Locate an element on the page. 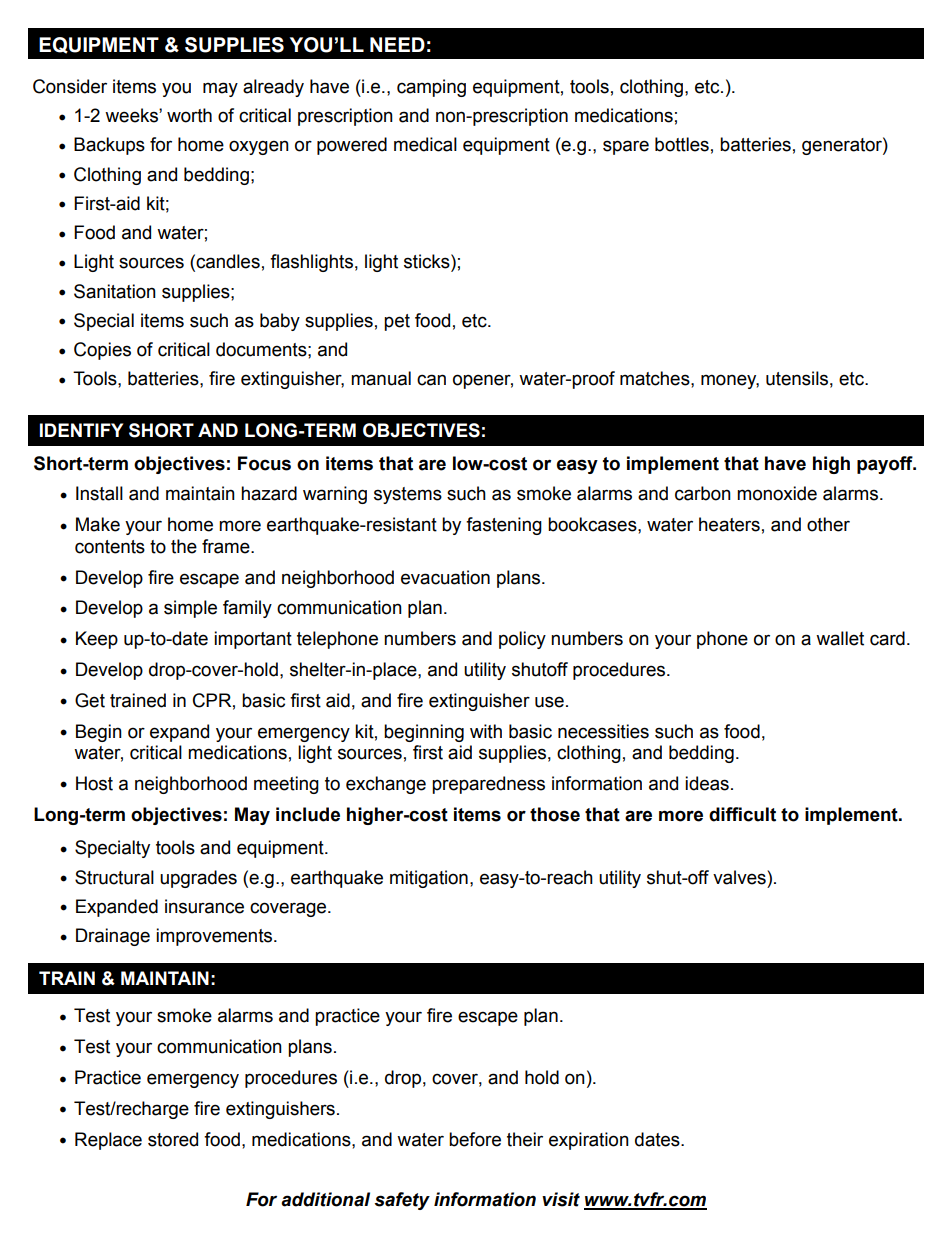 The width and height of the page is (952, 1233). valves is located at coordinates (740, 877).
